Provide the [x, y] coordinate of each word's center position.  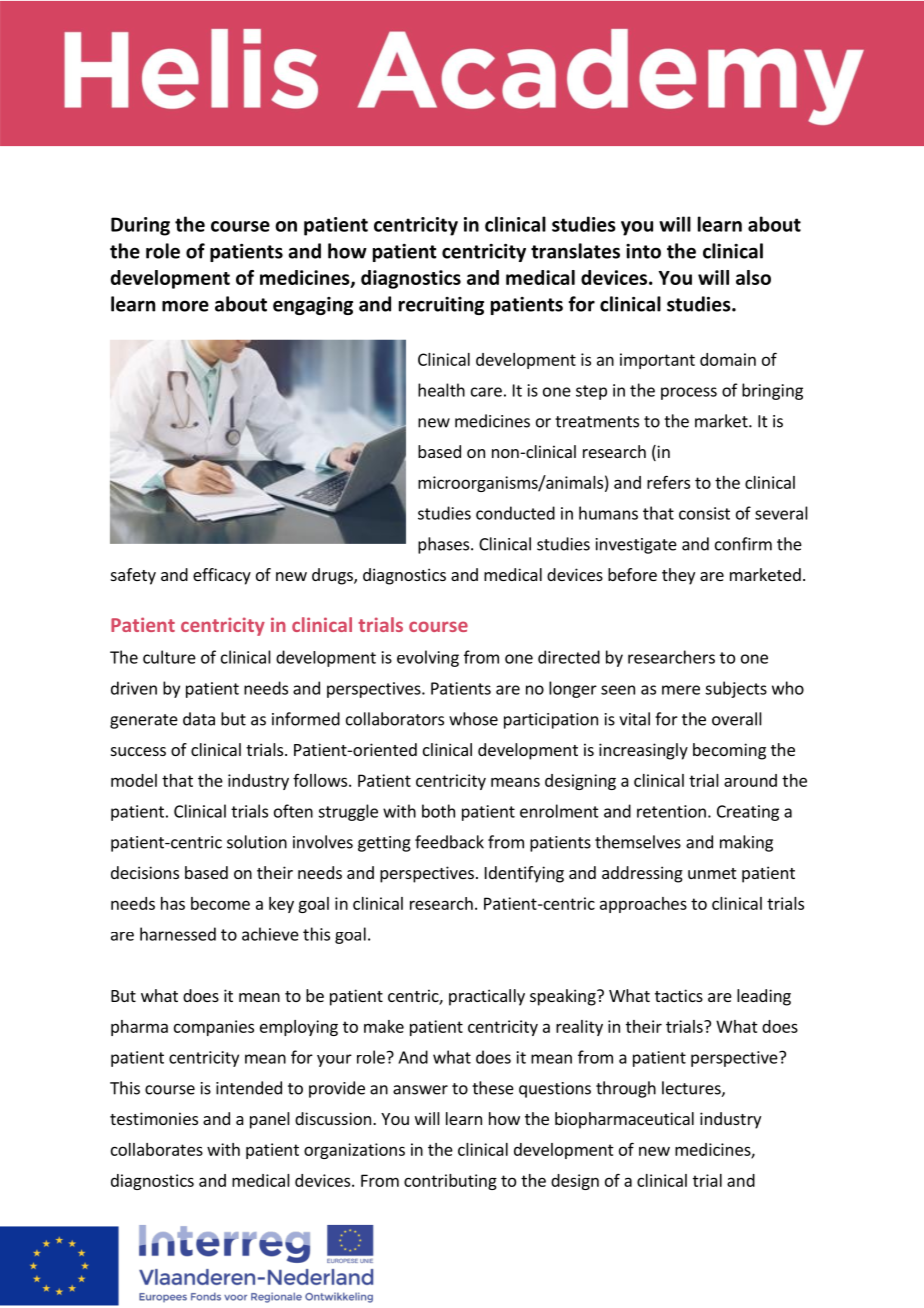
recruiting [441, 306]
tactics [679, 995]
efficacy [222, 576]
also [753, 277]
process [689, 393]
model [134, 780]
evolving [428, 658]
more [185, 306]
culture [169, 657]
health [441, 390]
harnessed [178, 934]
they [678, 576]
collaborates [157, 1149]
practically [487, 997]
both [438, 811]
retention [671, 811]
